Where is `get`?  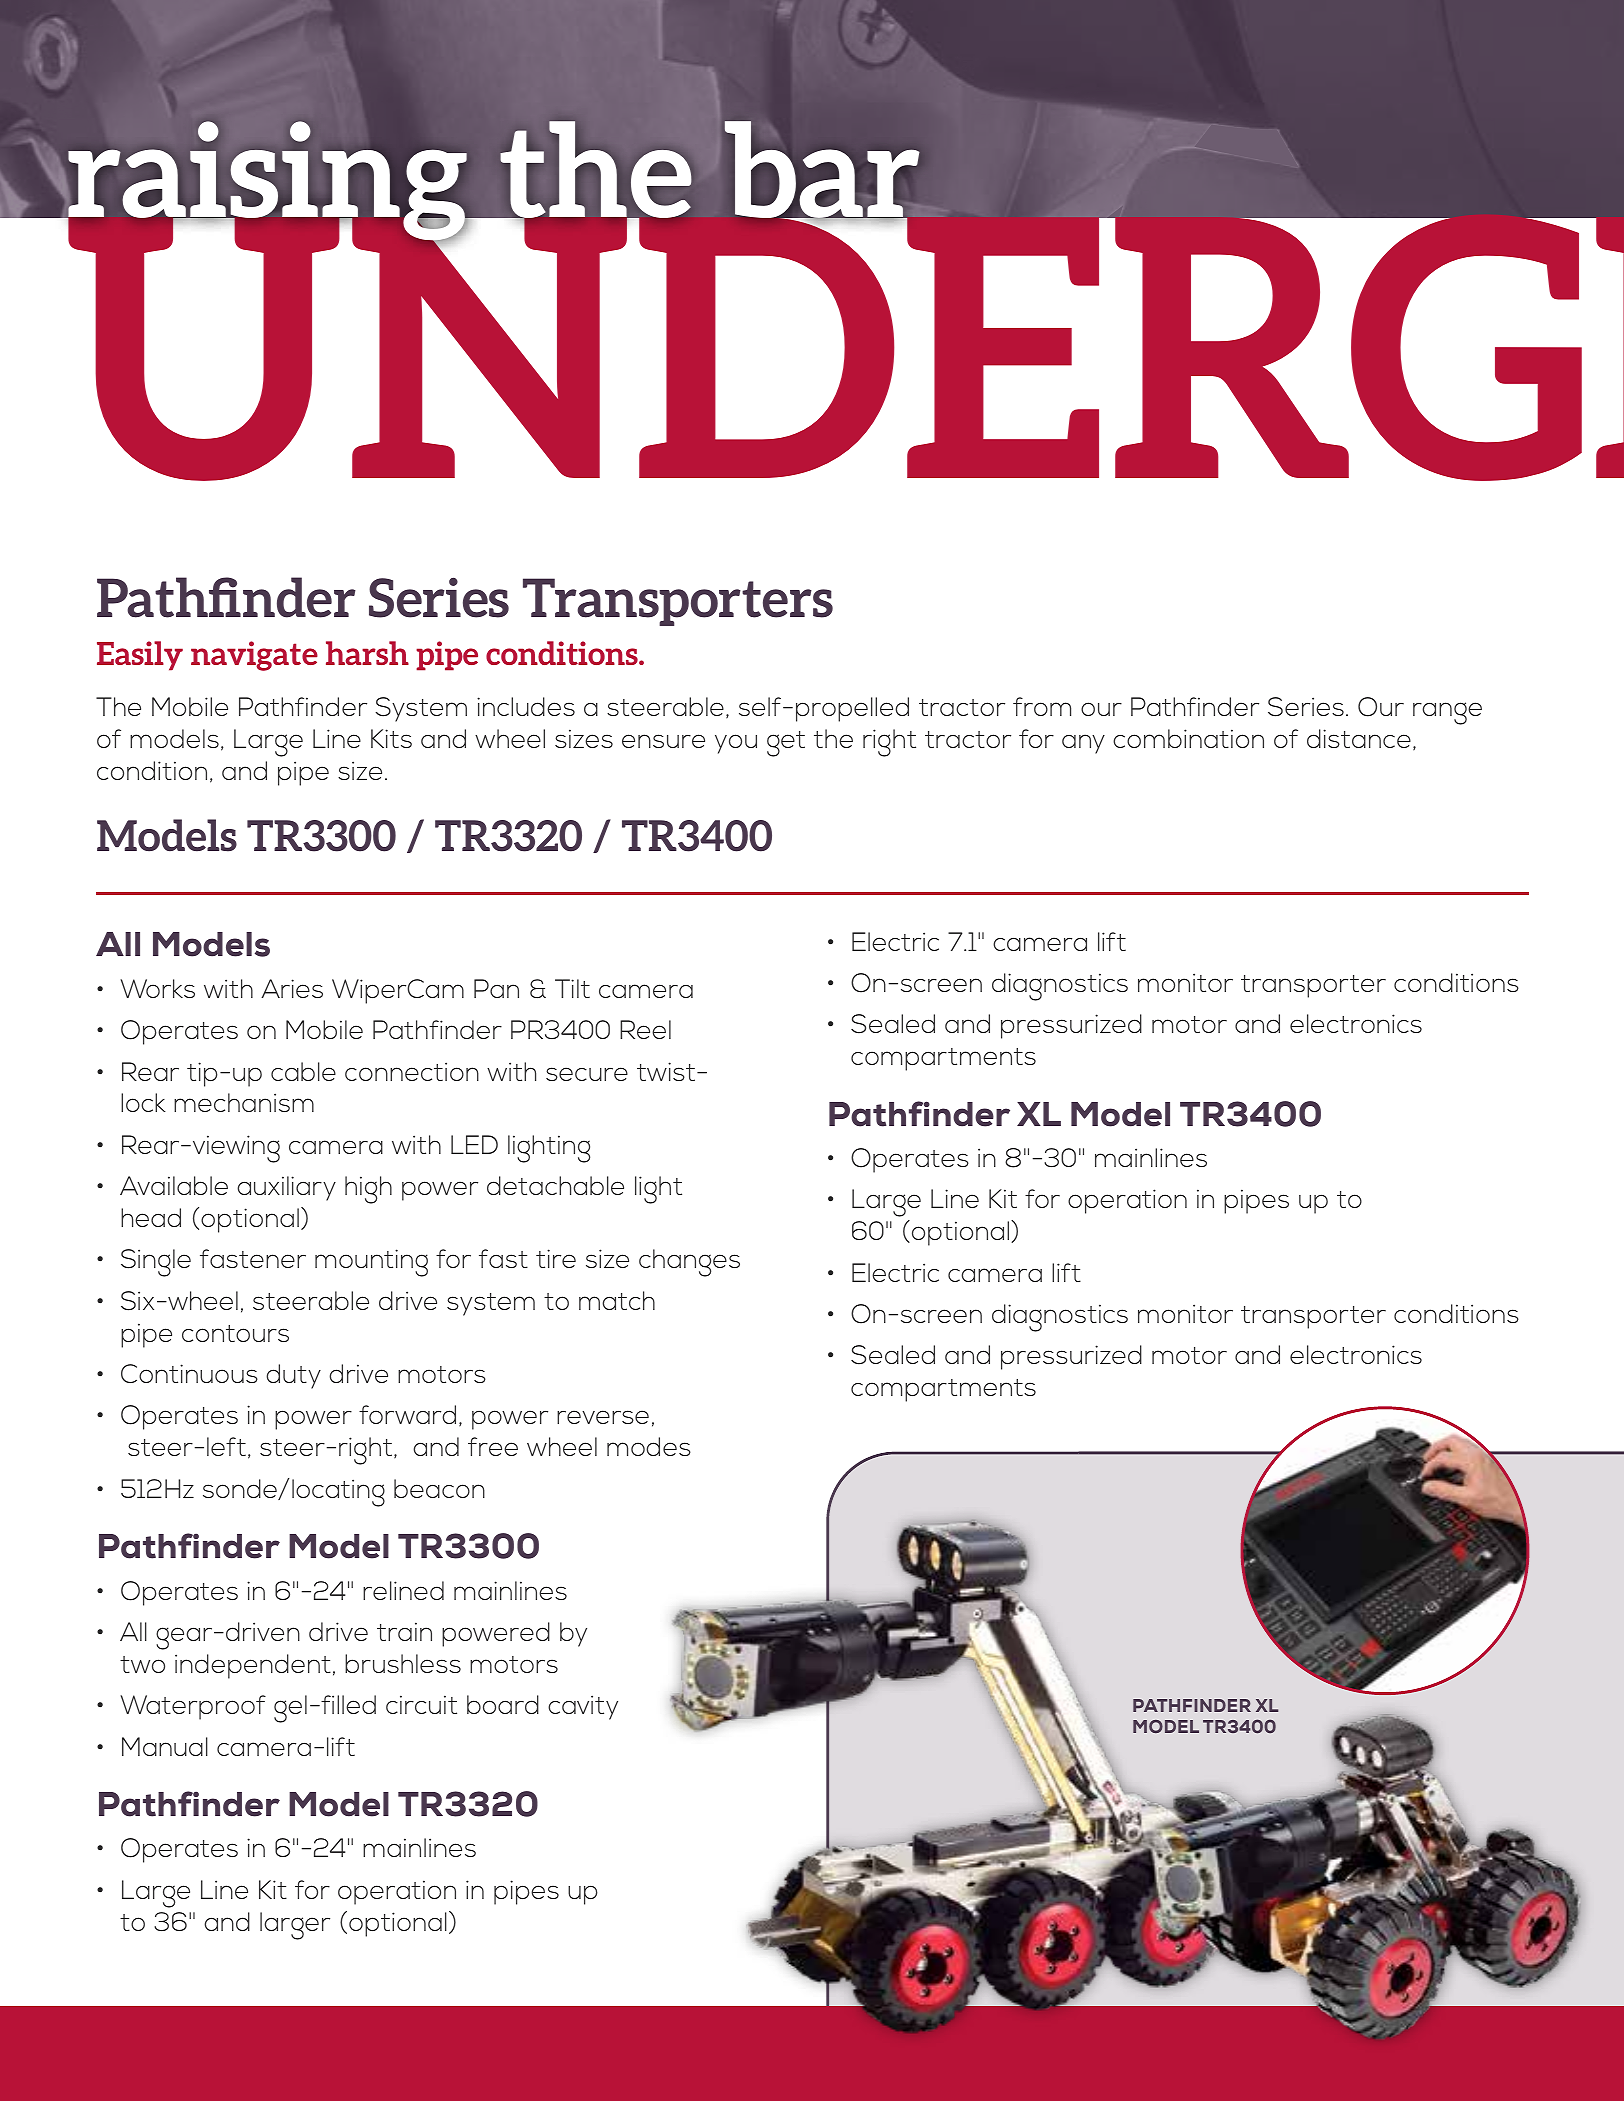 get is located at coordinates (786, 744).
